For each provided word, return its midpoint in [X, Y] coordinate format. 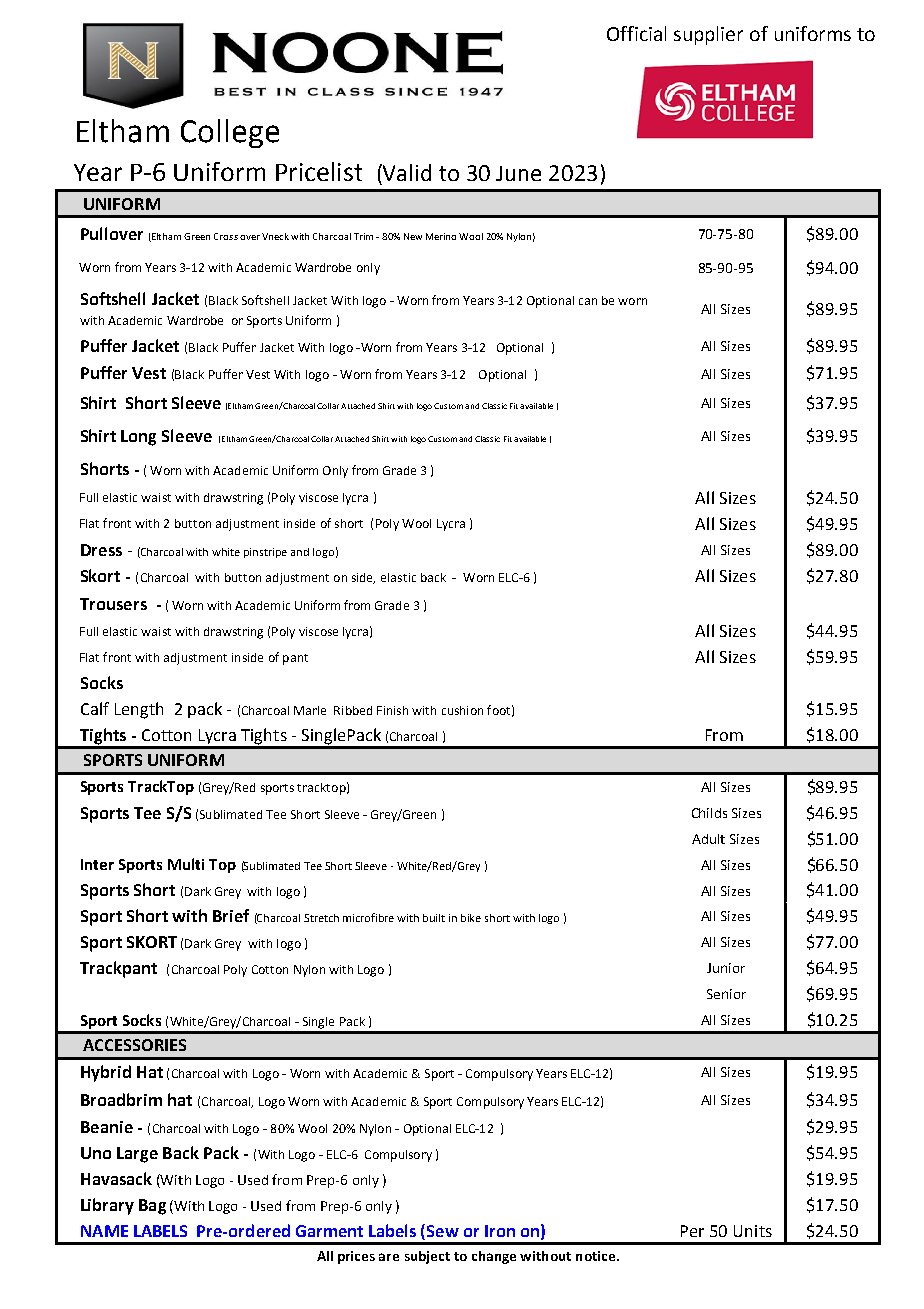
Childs [709, 813]
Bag [152, 1207]
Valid [406, 172]
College [230, 133]
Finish [392, 710]
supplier [708, 35]
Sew [443, 1231]
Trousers [113, 604]
